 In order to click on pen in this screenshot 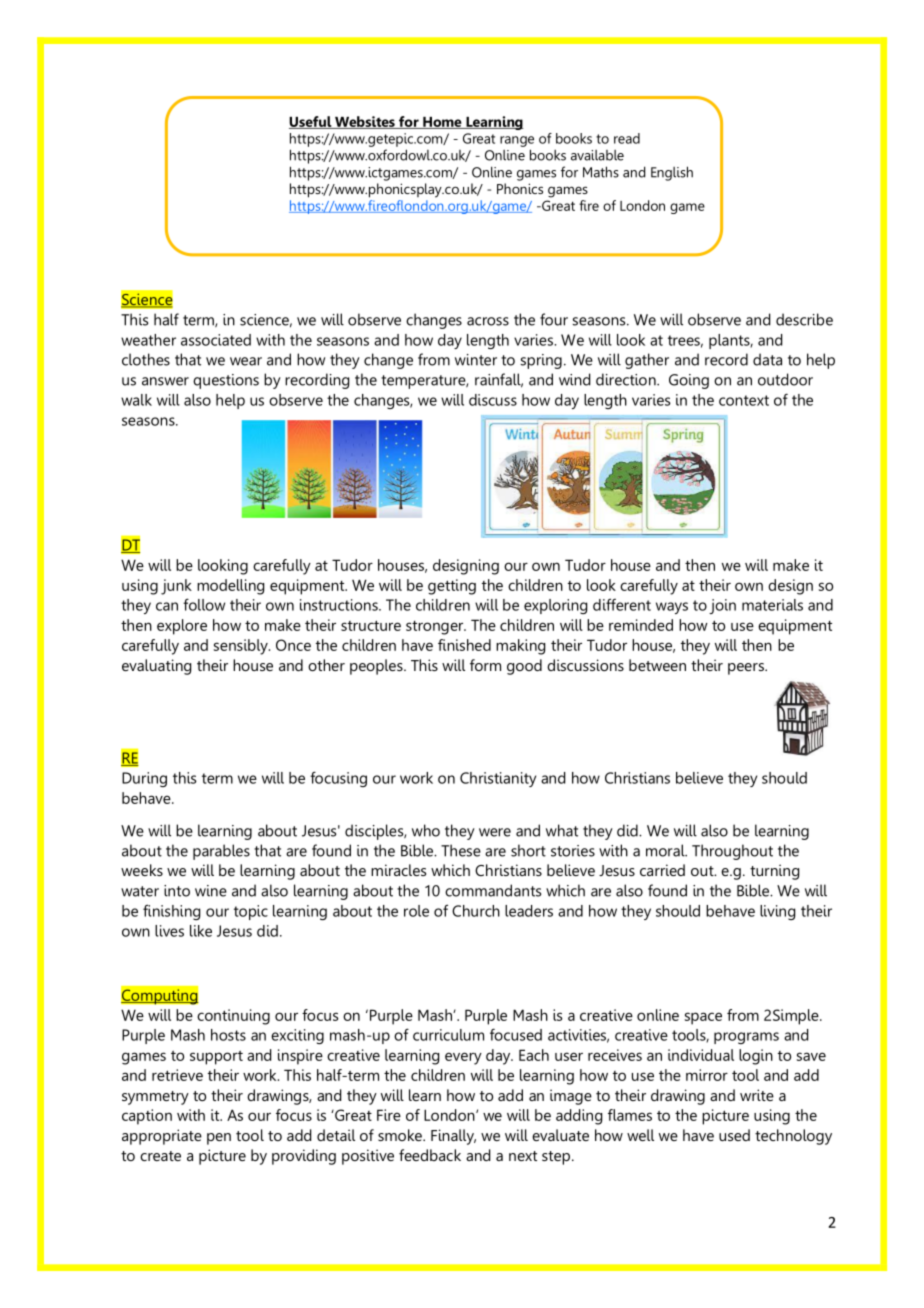, I will do `click(219, 1139)`.
